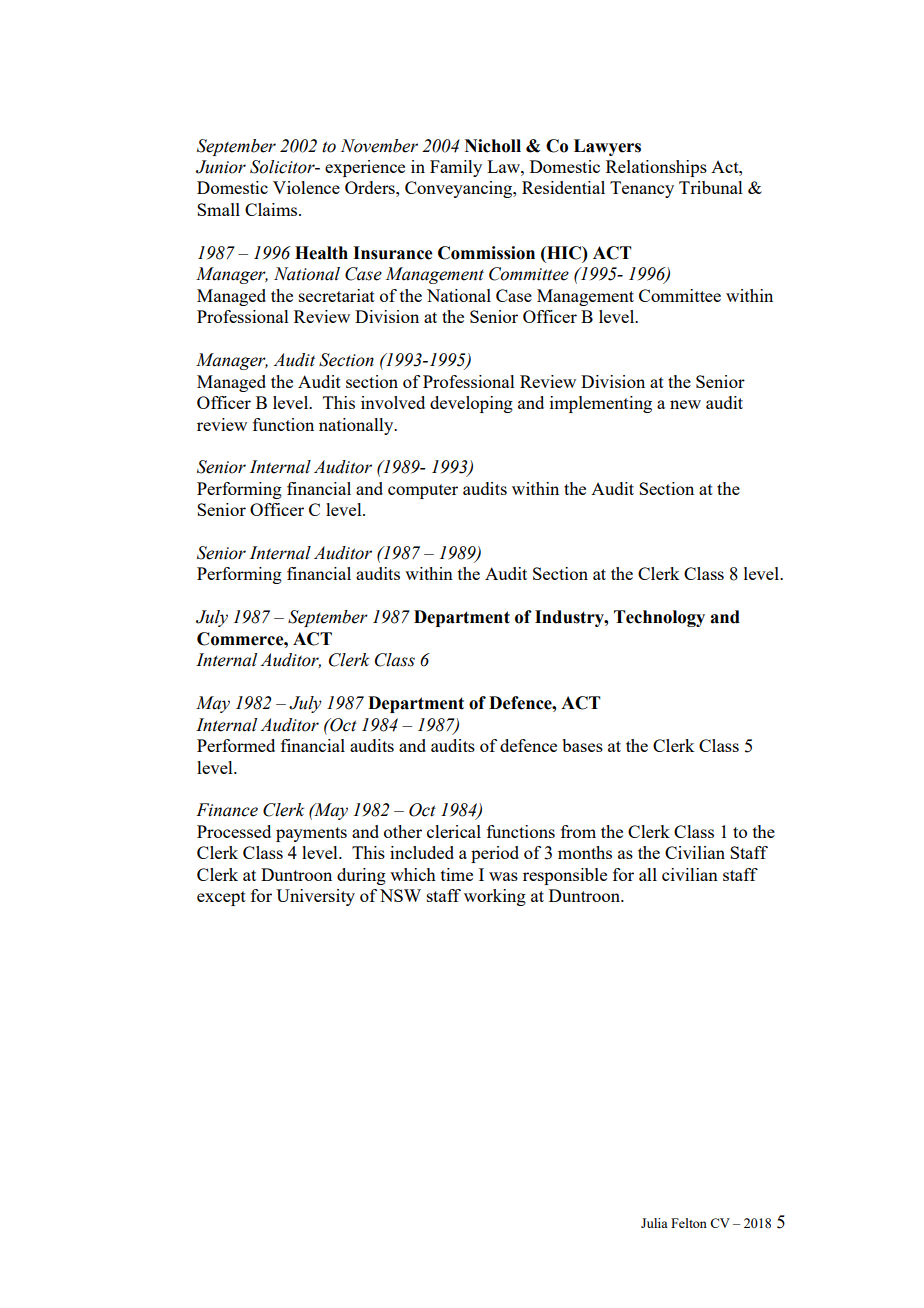 This page has width=924, height=1308. Describe the element at coordinates (236, 745) in the page. I see `Performed` at that location.
